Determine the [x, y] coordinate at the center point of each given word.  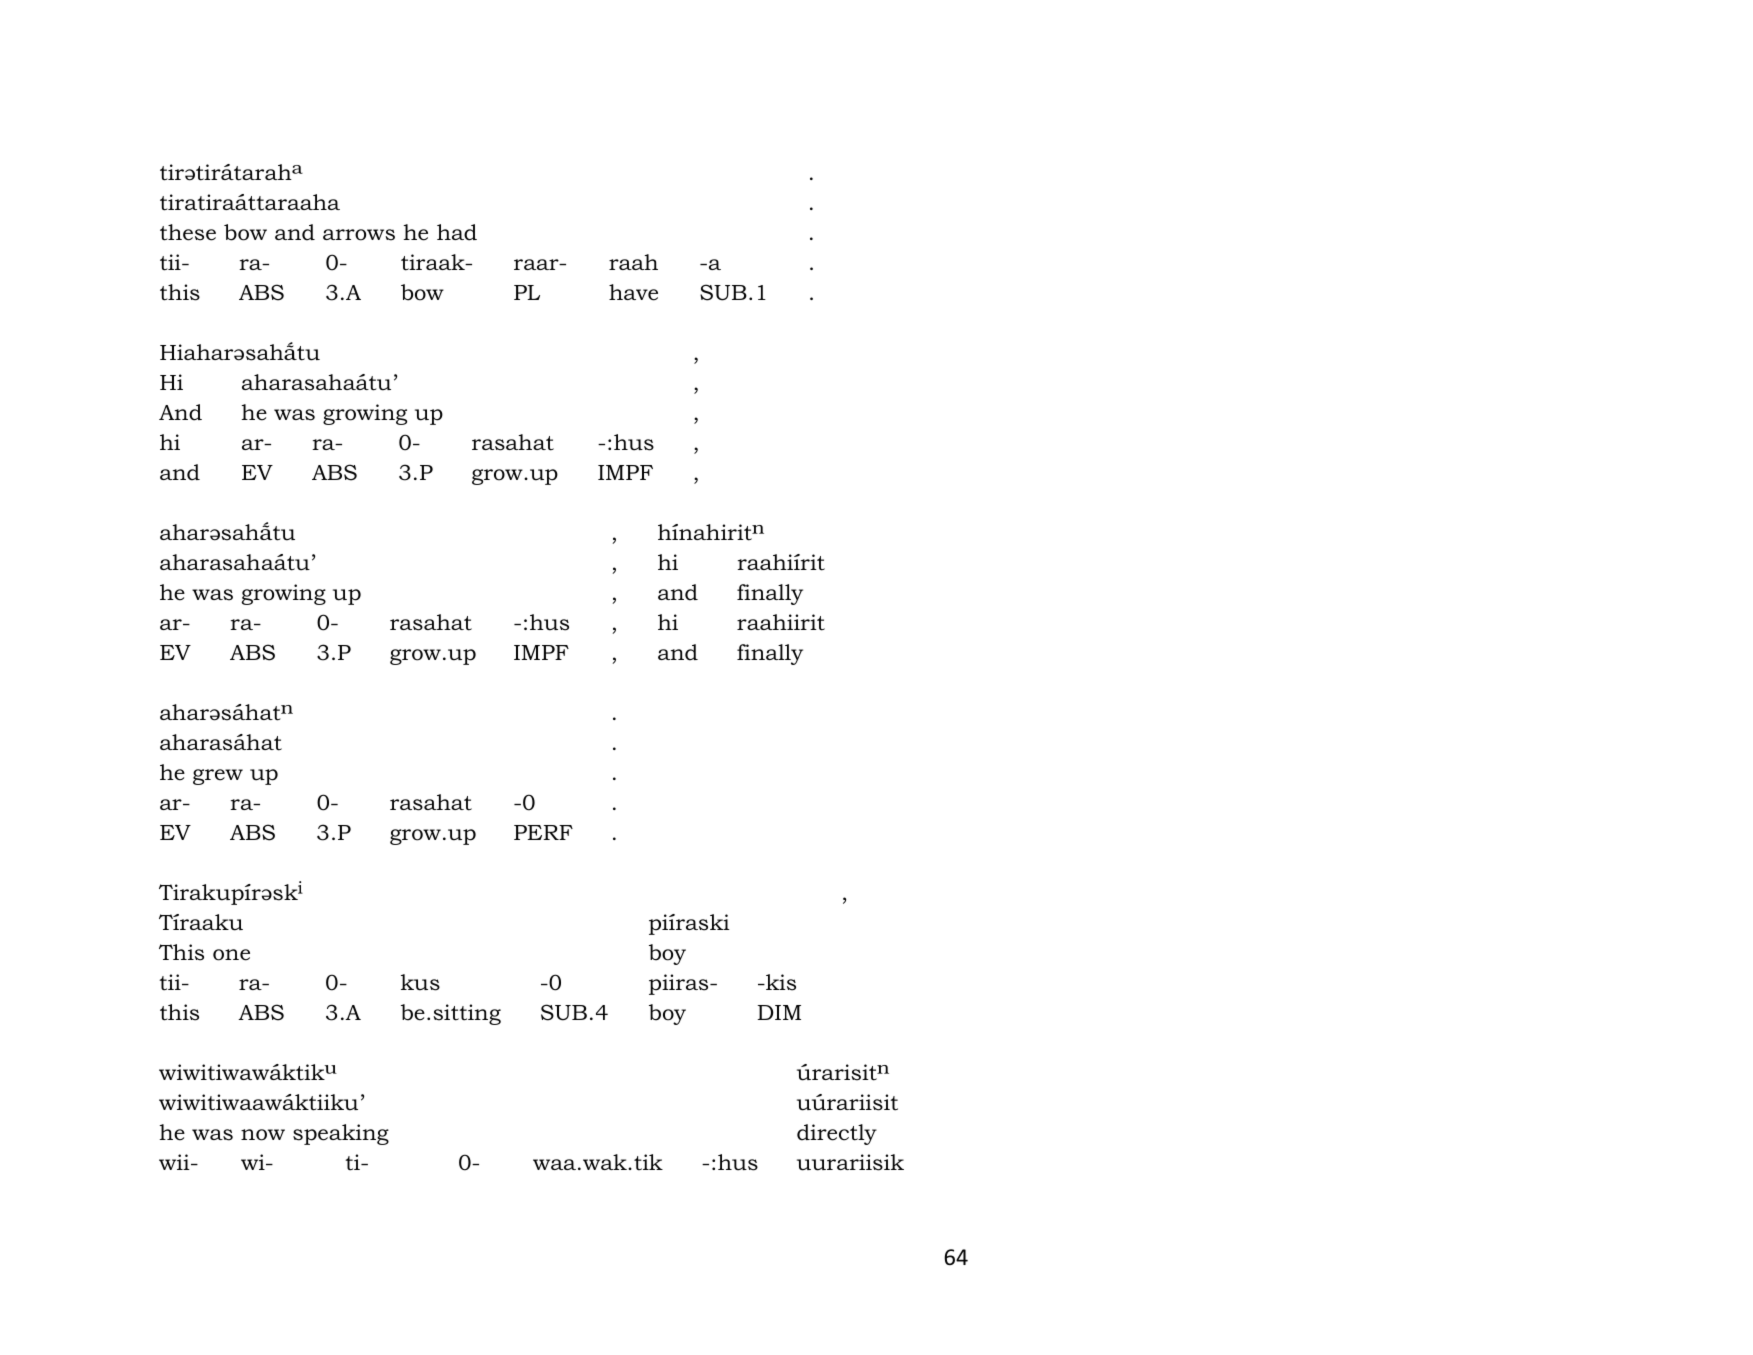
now [263, 1135]
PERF [543, 832]
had [457, 232]
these [188, 232]
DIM [779, 1012]
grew [218, 777]
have [633, 292]
